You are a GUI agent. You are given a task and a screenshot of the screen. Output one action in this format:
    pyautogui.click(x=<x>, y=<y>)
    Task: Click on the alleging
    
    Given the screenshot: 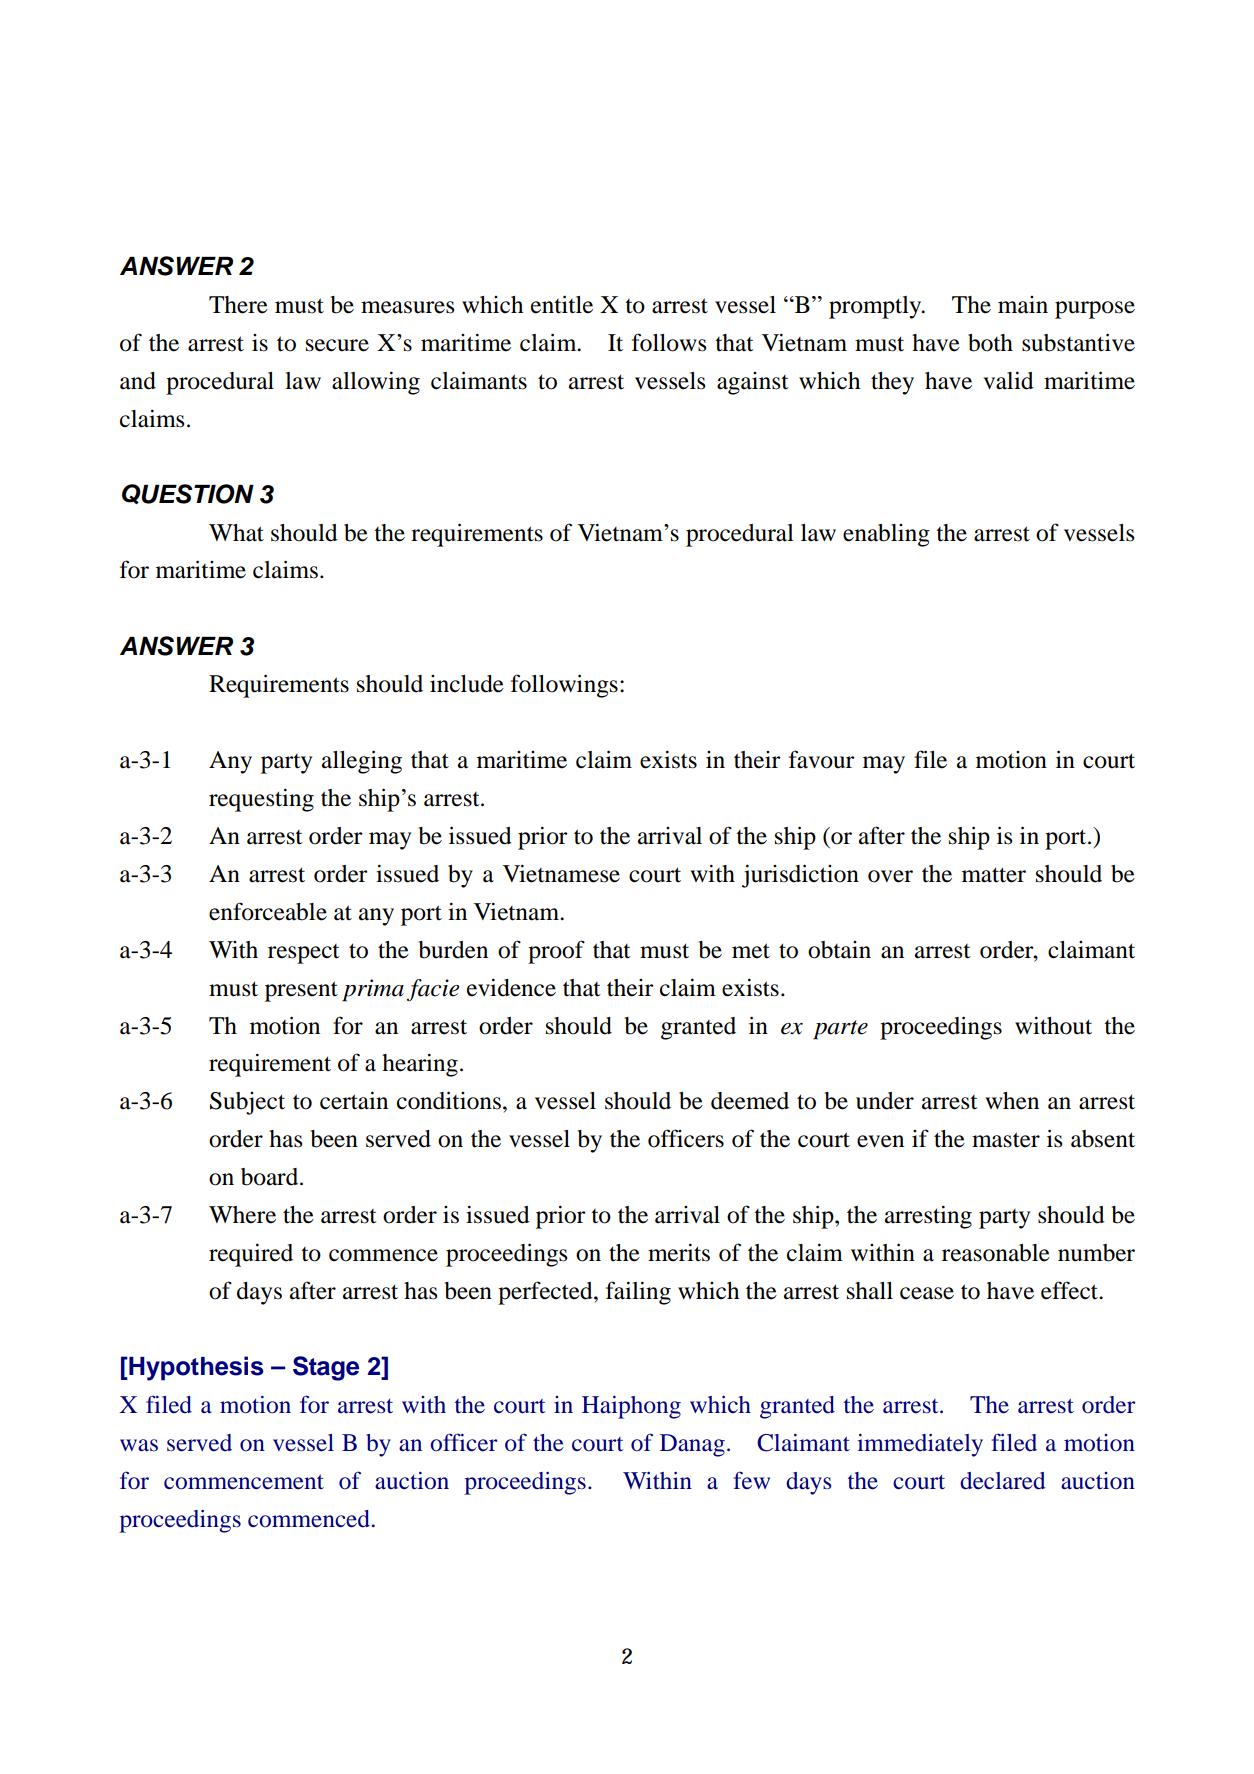 What is the action you would take?
    pyautogui.click(x=362, y=762)
